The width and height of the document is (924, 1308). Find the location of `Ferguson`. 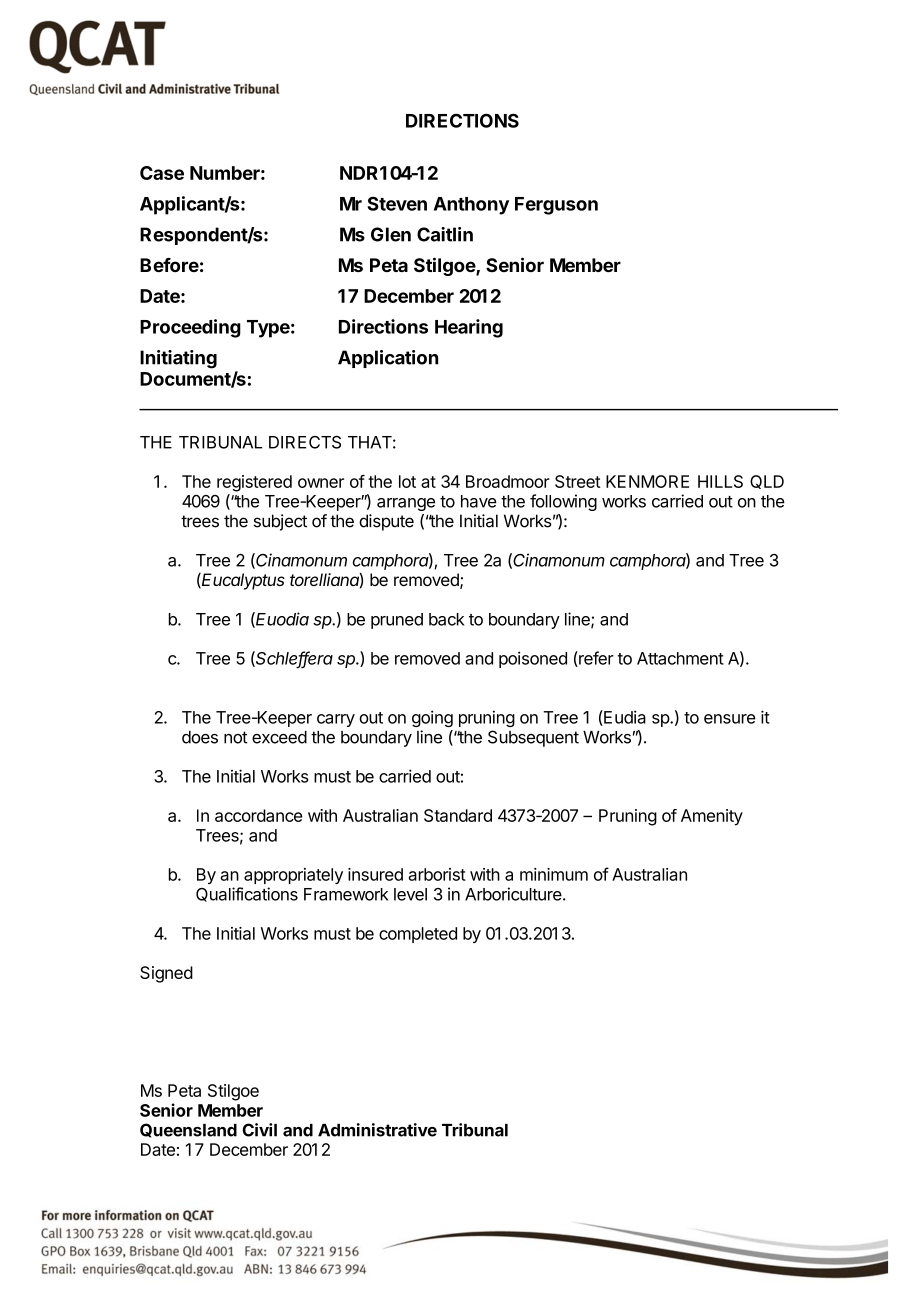

Ferguson is located at coordinates (556, 206).
